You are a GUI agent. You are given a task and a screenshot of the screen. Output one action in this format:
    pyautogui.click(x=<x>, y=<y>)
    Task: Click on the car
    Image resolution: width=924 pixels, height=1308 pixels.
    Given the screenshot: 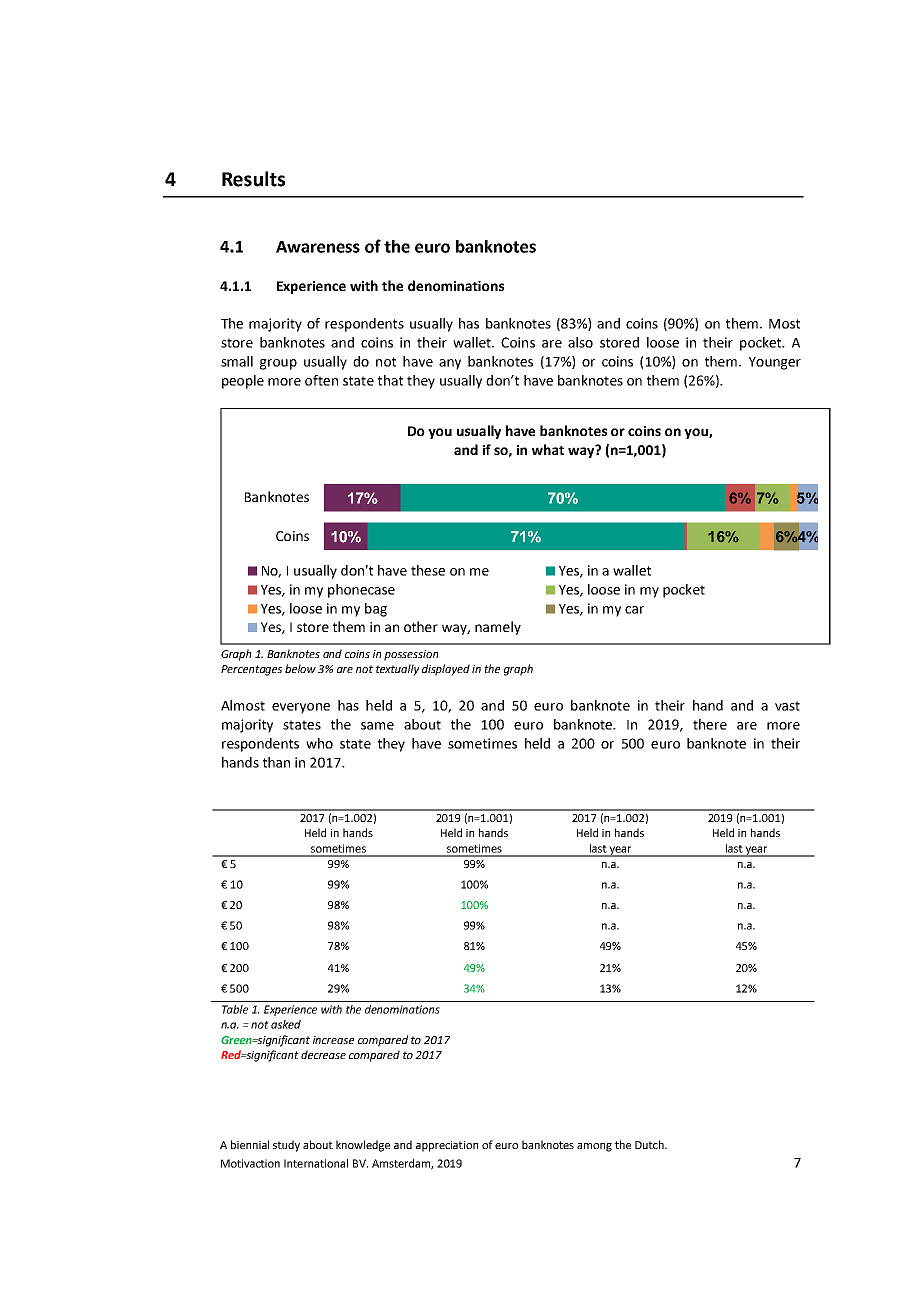 What is the action you would take?
    pyautogui.click(x=634, y=610)
